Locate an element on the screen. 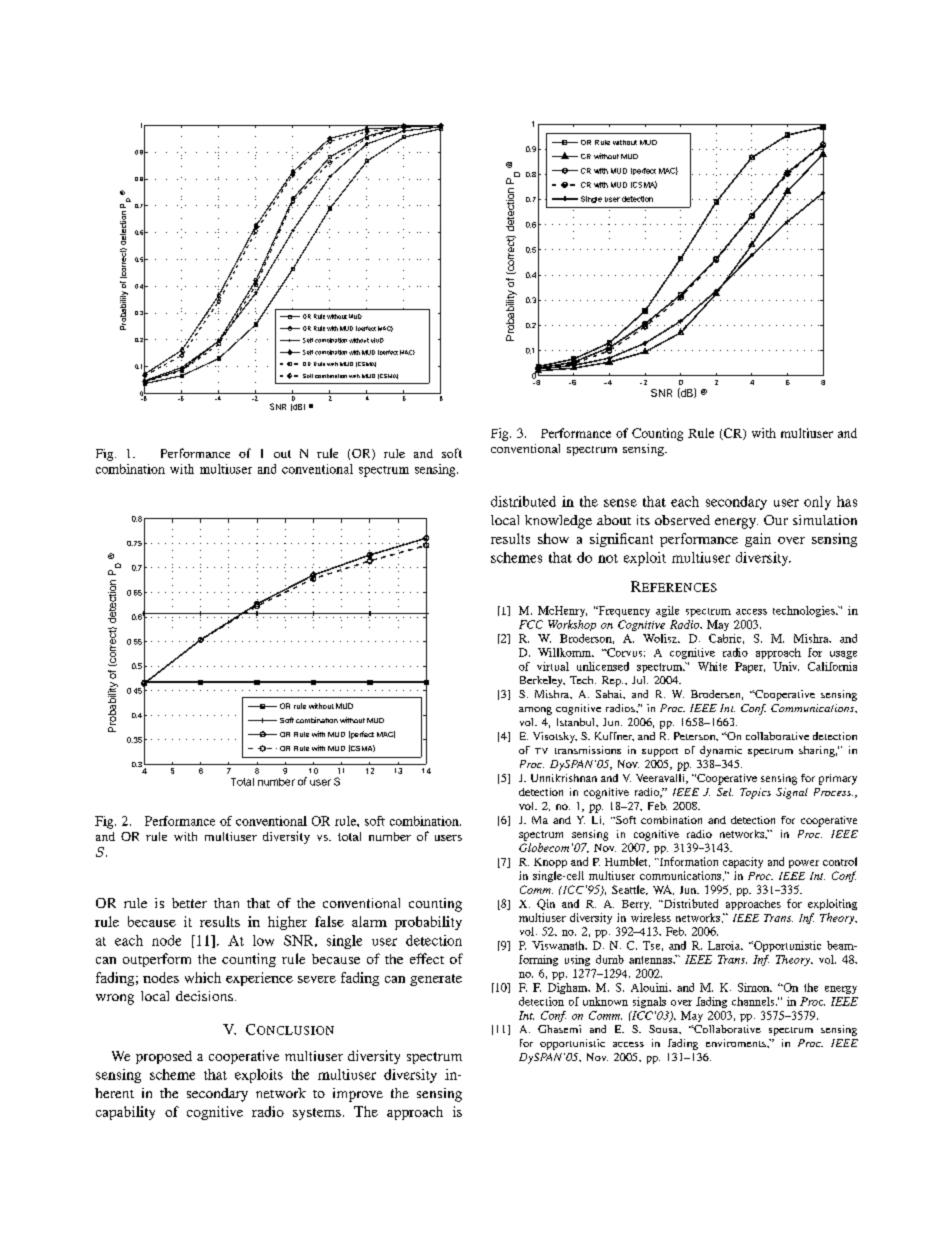  better is located at coordinates (189, 903).
